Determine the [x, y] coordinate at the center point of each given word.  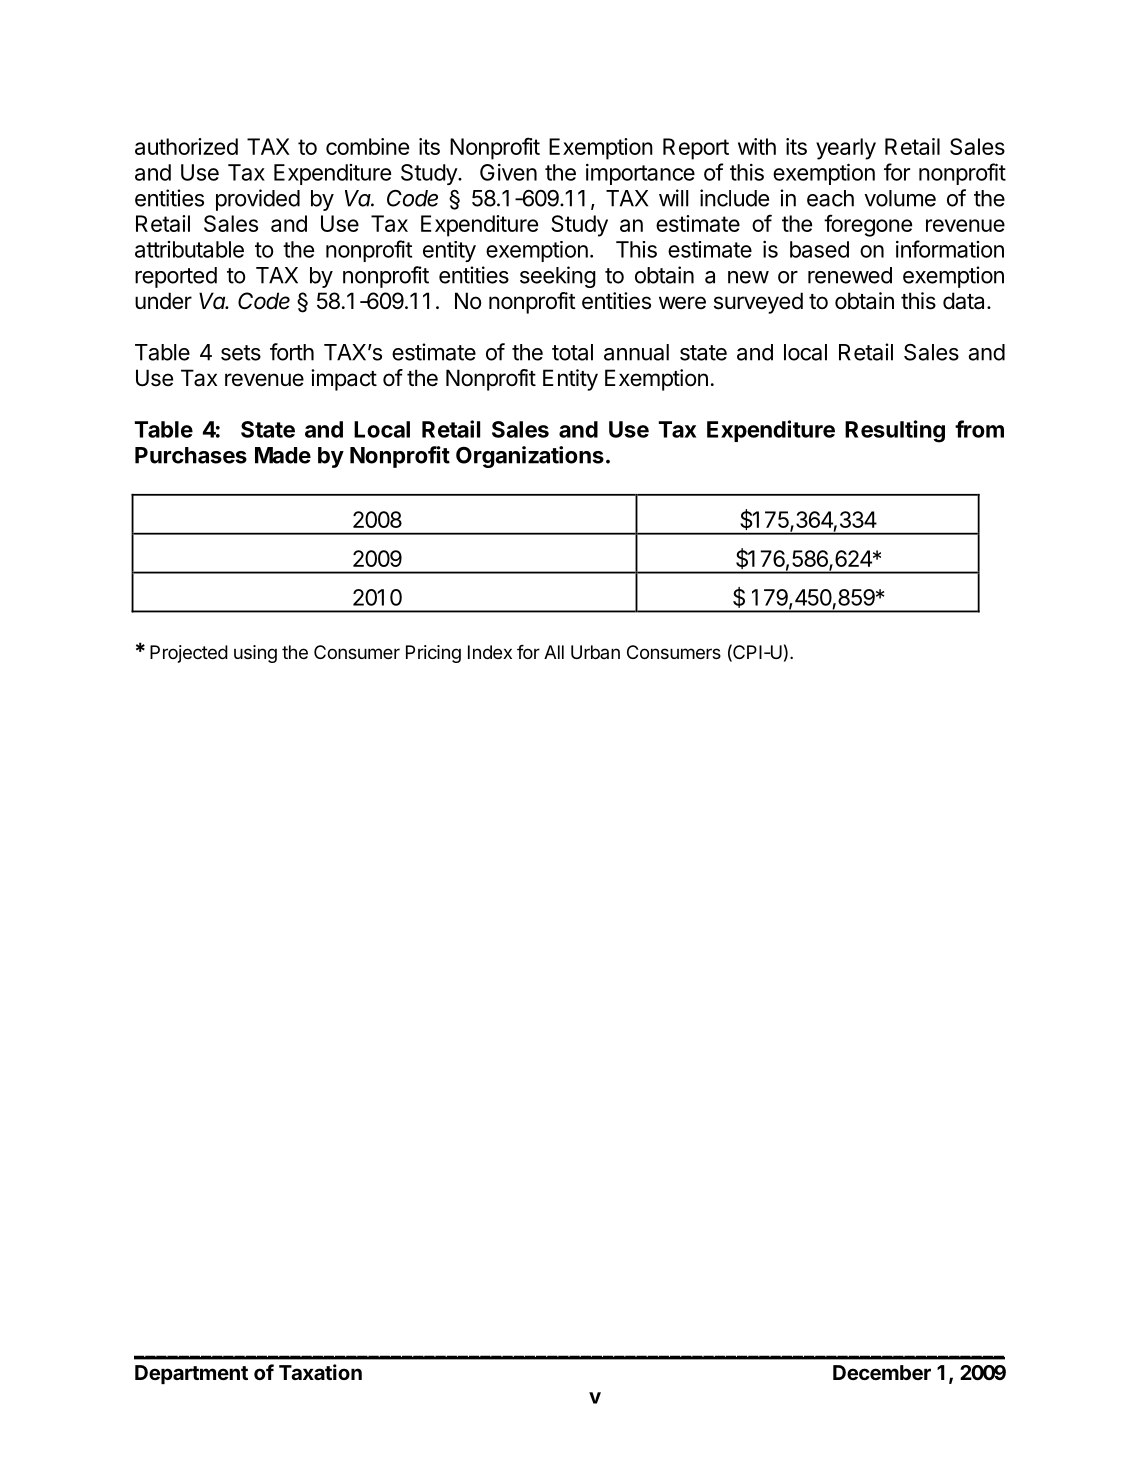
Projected [189, 654]
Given [508, 172]
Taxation [320, 1372]
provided [258, 200]
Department [191, 1374]
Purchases [191, 455]
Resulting [895, 431]
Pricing [433, 654]
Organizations [530, 457]
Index [490, 652]
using [255, 654]
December [882, 1372]
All [554, 652]
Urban [595, 652]
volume [900, 198]
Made [283, 455]
